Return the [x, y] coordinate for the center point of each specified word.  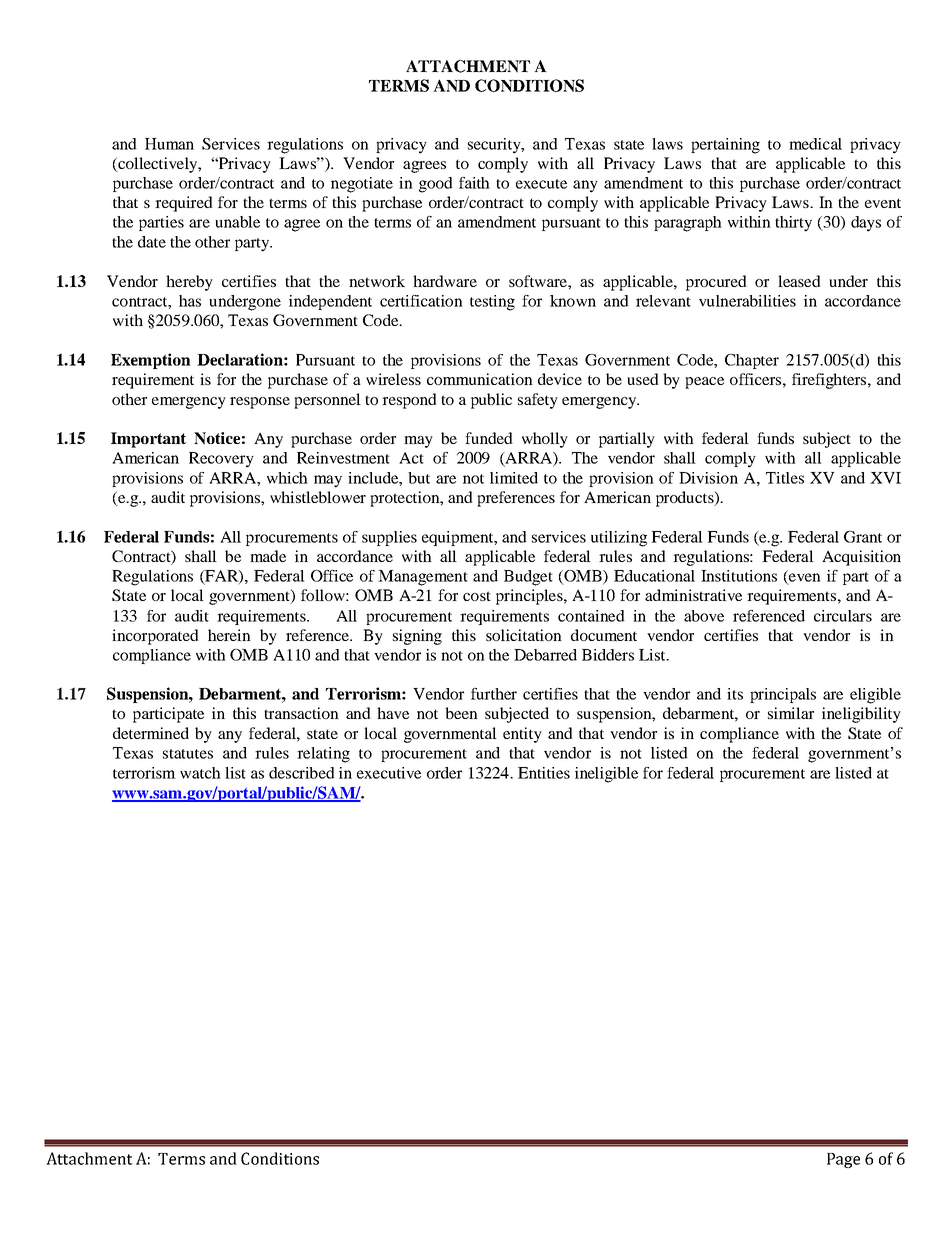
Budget [528, 578]
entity [522, 735]
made [268, 556]
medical [815, 144]
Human [169, 144]
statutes [188, 754]
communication [480, 379]
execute [541, 184]
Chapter [752, 361]
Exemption [151, 361]
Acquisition [861, 558]
